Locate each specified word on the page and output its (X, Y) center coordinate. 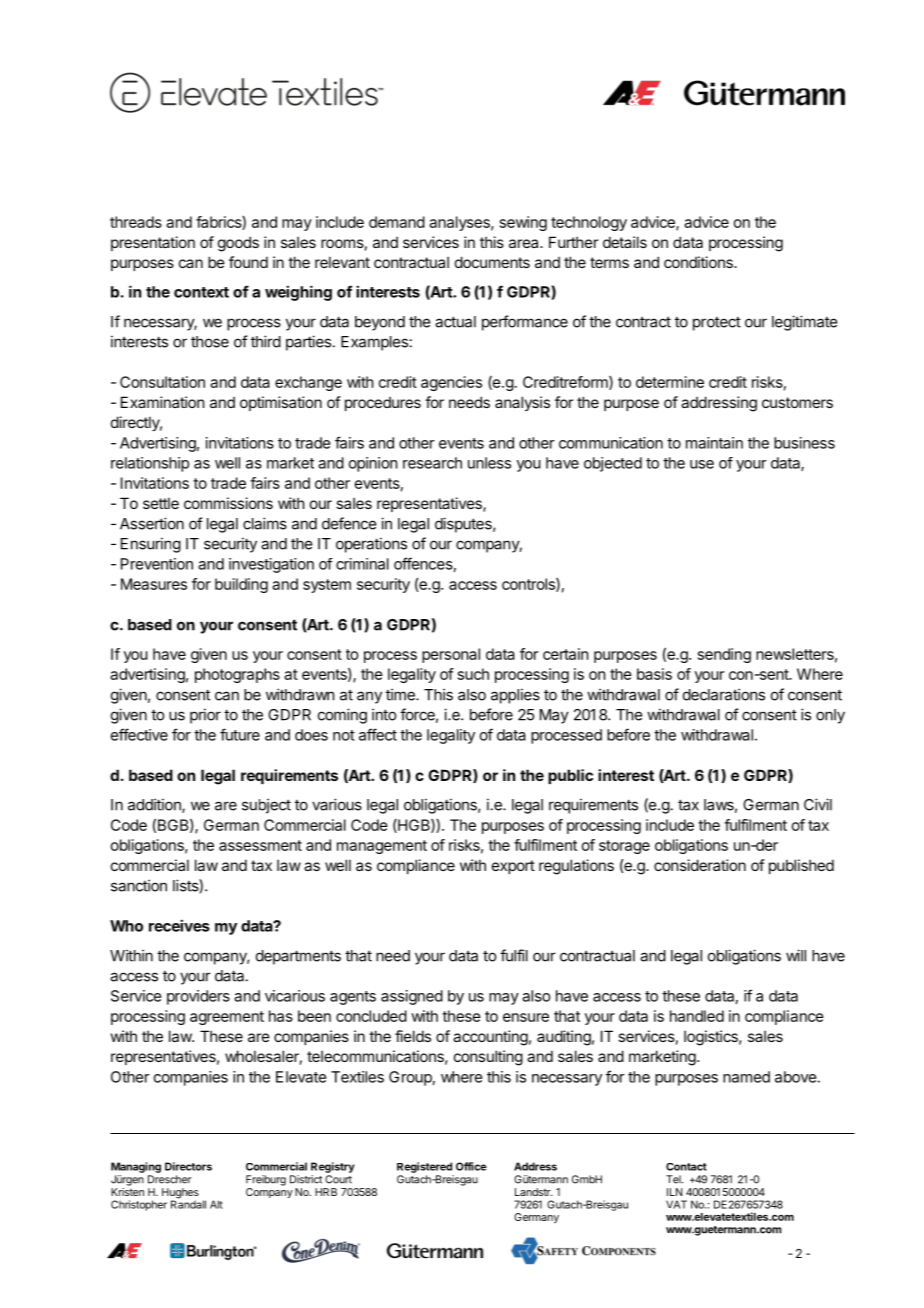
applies (515, 696)
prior (205, 716)
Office (471, 1166)
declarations (724, 694)
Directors (188, 1166)
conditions (699, 262)
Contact (686, 1167)
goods (238, 244)
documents (492, 262)
